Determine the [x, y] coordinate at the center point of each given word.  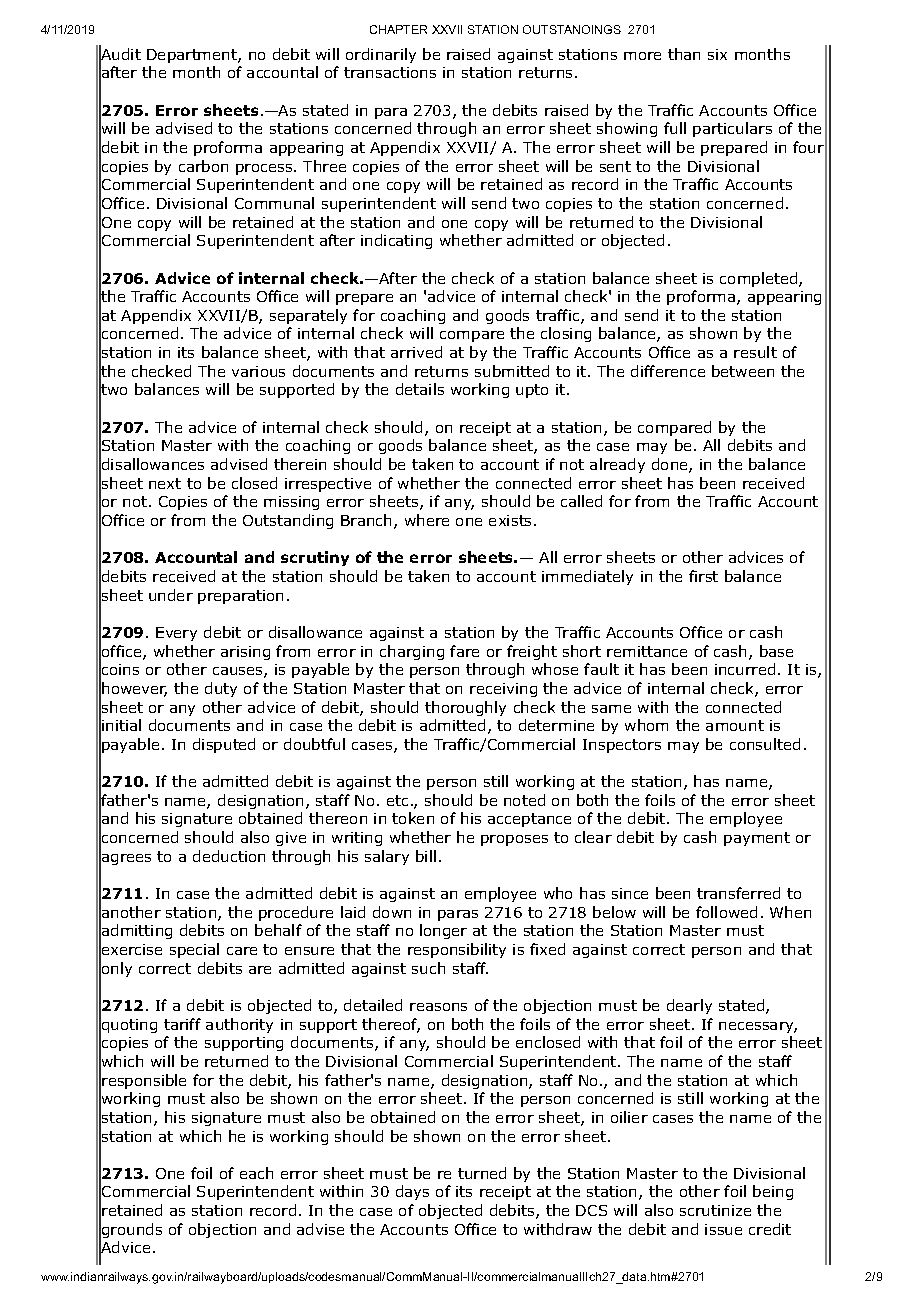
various [258, 371]
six [717, 54]
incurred [745, 669]
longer [443, 931]
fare [464, 651]
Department [193, 56]
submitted [512, 371]
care [242, 951]
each [256, 1173]
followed [726, 912]
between [743, 371]
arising [245, 653]
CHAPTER [398, 29]
